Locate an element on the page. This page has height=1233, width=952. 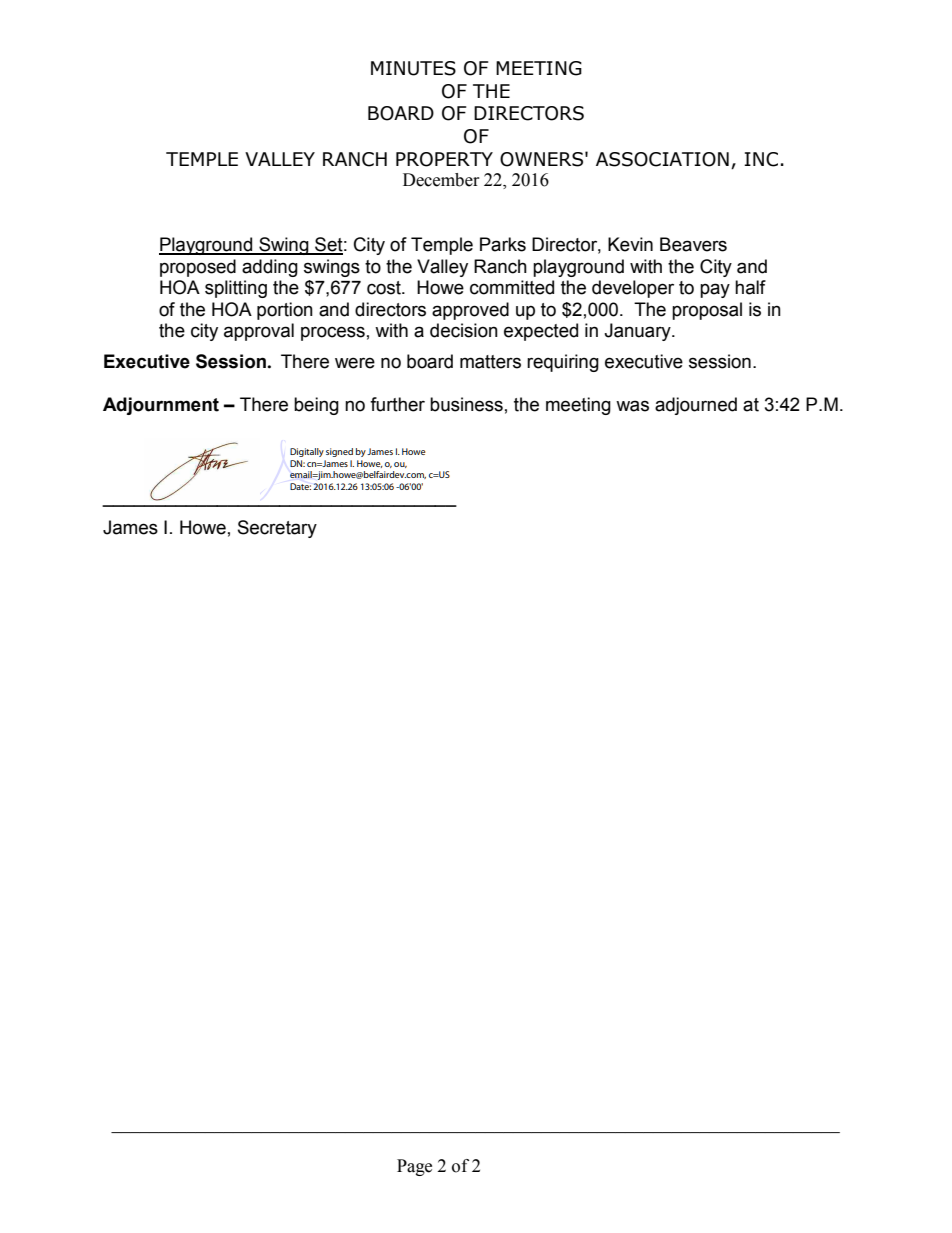
Secretary is located at coordinates (277, 529).
